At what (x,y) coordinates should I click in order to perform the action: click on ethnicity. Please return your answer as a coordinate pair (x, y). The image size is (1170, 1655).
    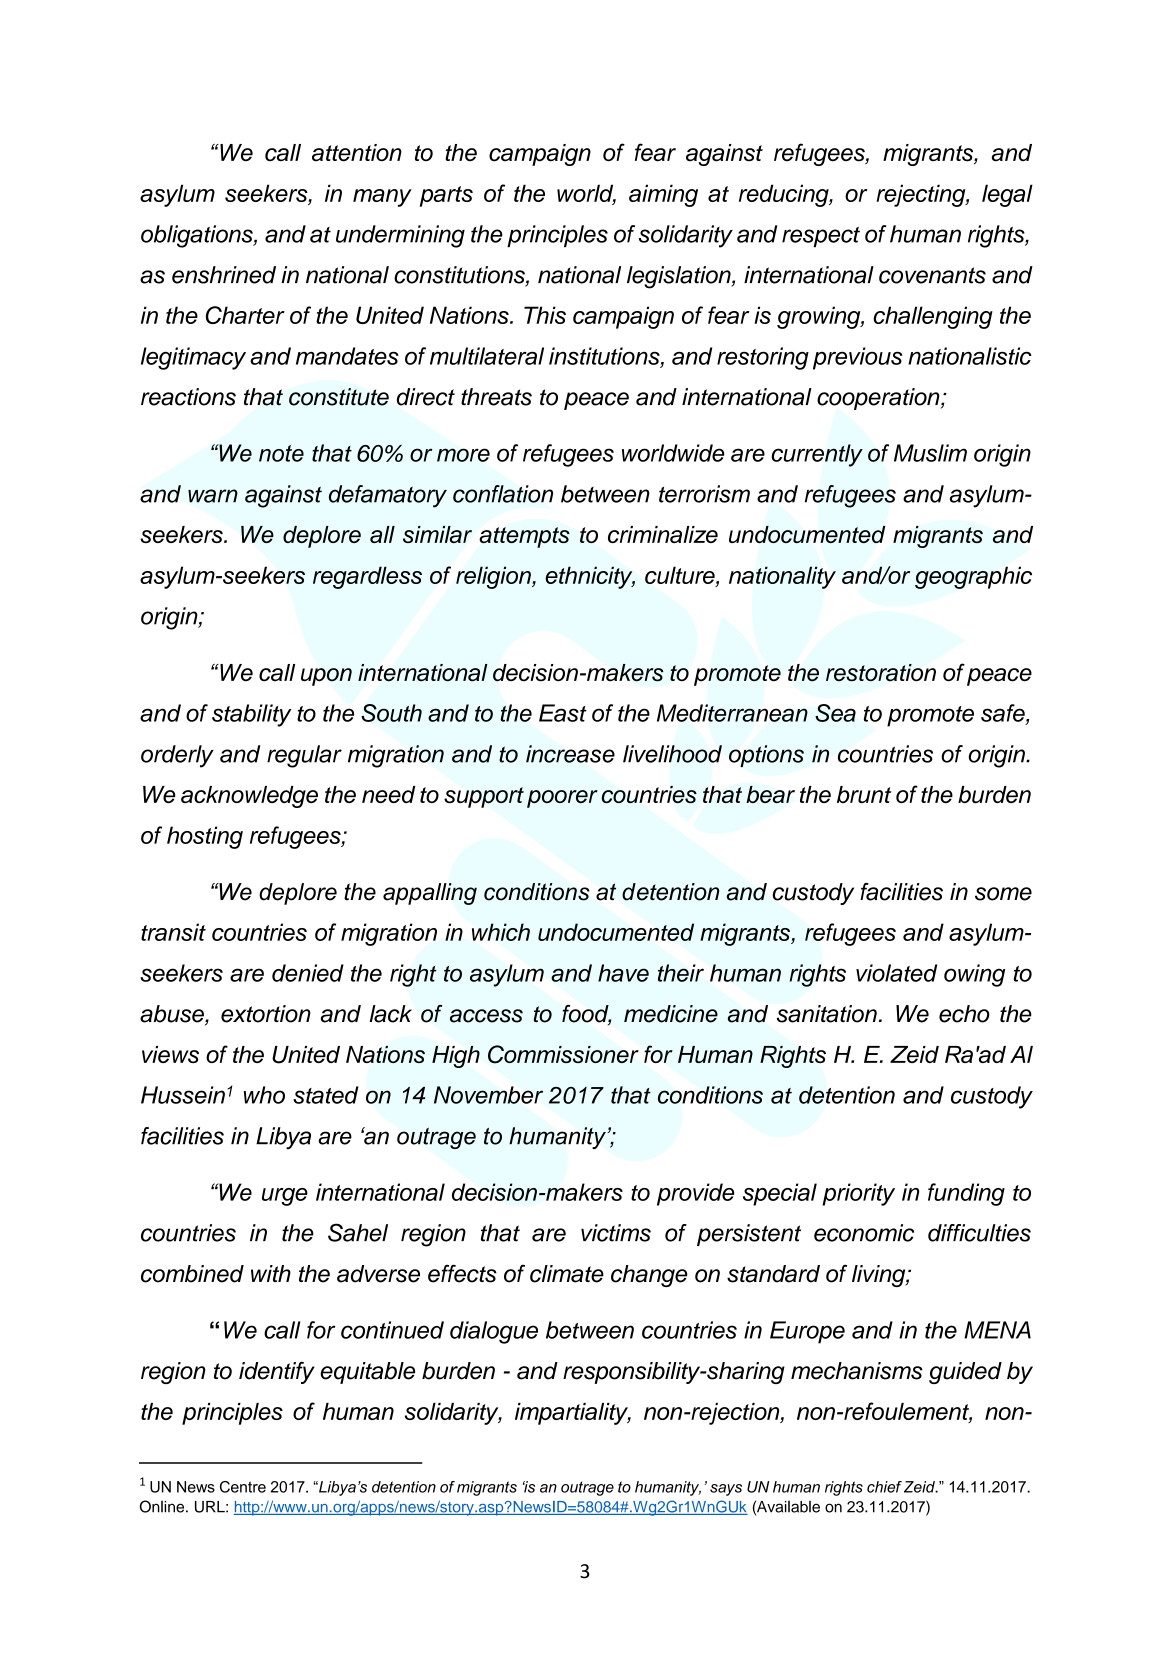
    Looking at the image, I should click on (590, 577).
